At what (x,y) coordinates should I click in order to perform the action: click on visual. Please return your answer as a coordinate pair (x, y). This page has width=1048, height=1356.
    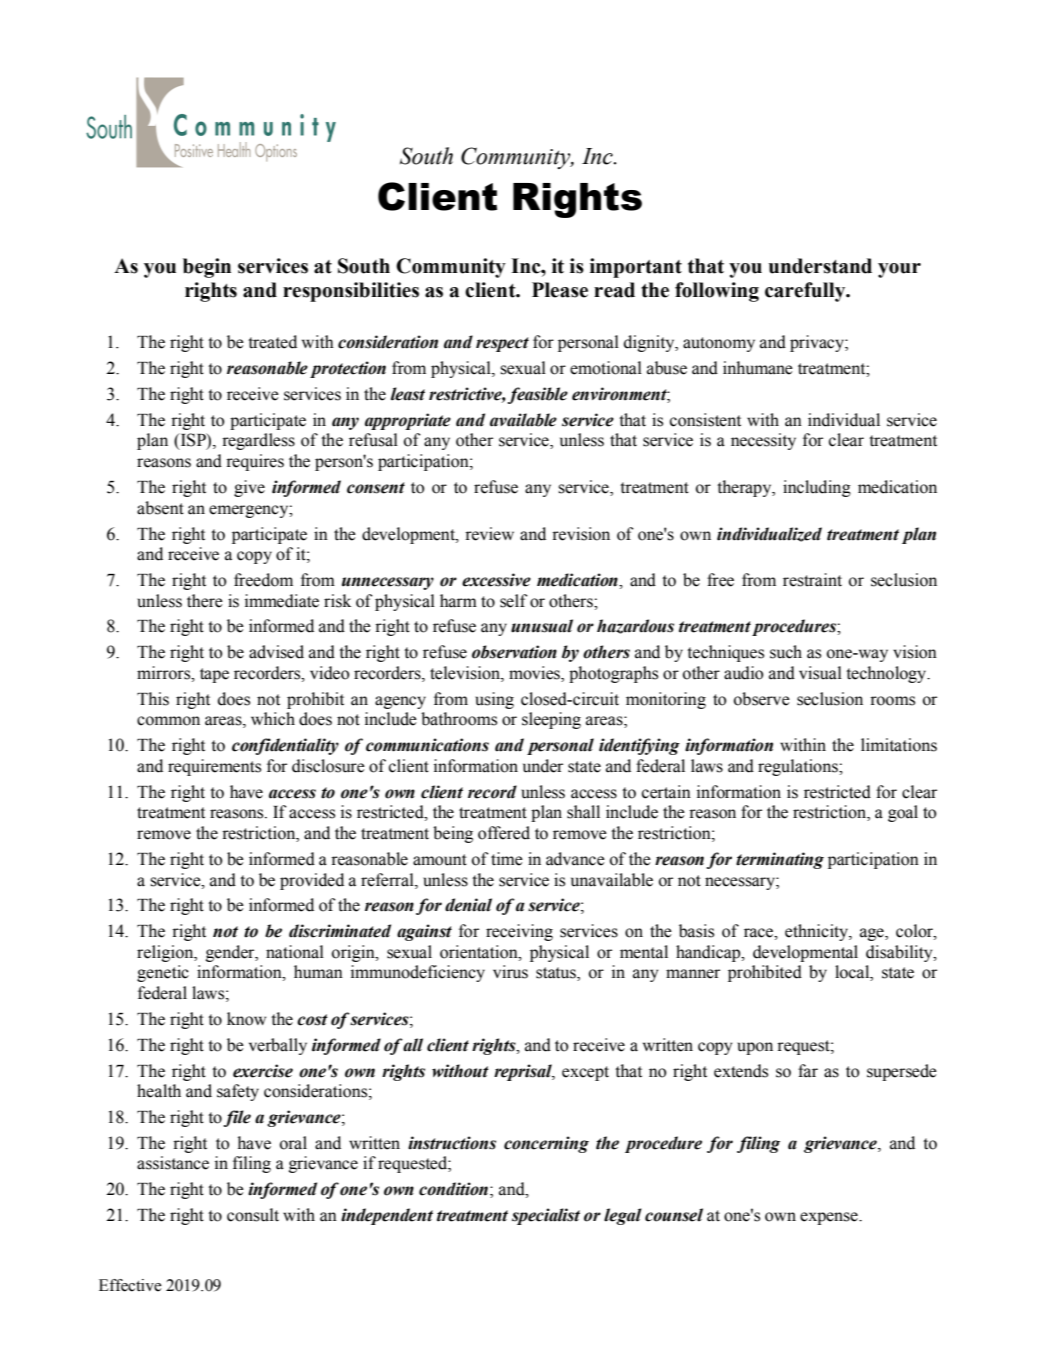
    Looking at the image, I should click on (820, 673).
